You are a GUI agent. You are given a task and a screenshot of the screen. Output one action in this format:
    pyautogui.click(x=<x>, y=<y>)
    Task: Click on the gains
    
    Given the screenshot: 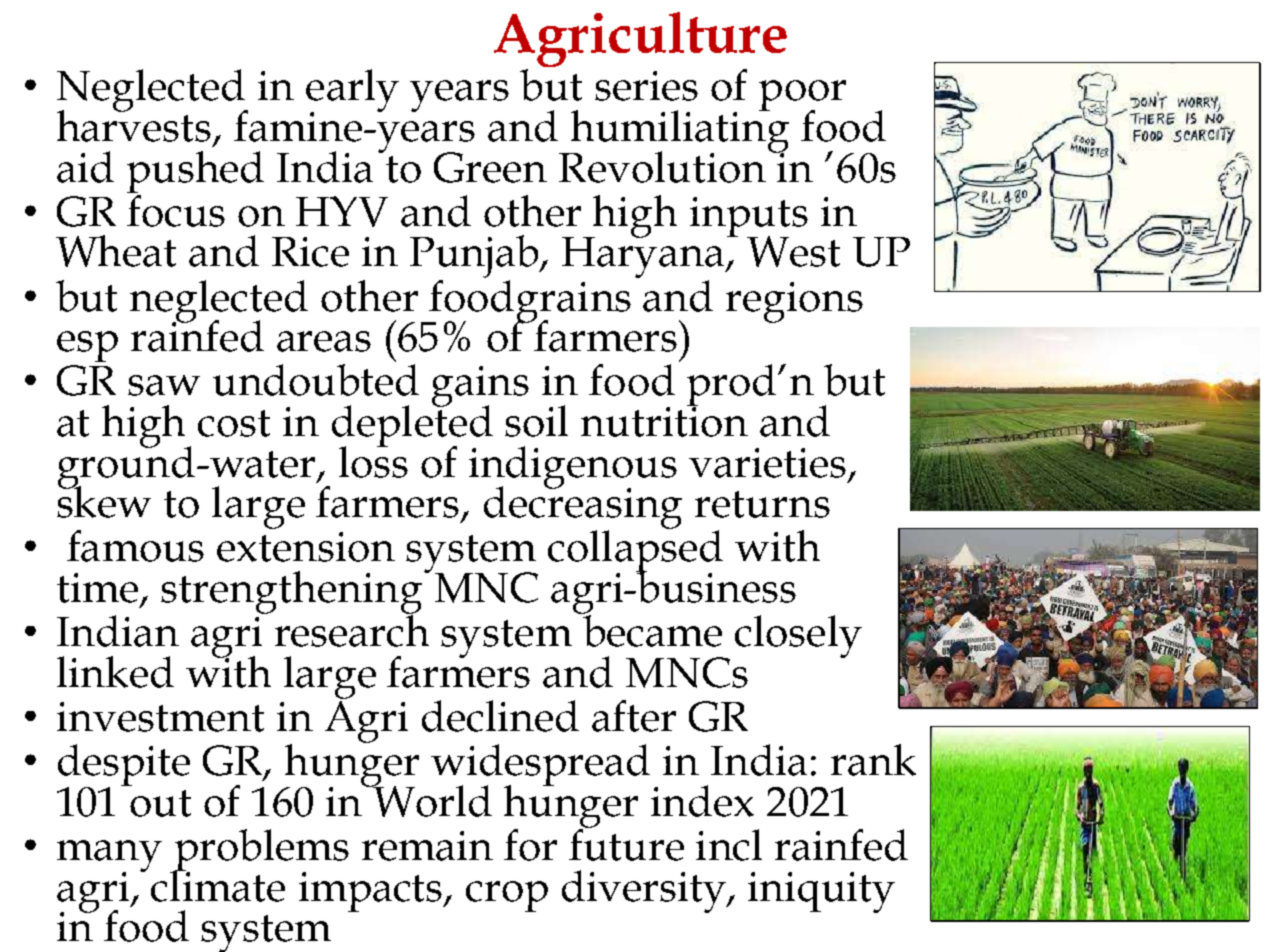 What is the action you would take?
    pyautogui.click(x=480, y=388)
